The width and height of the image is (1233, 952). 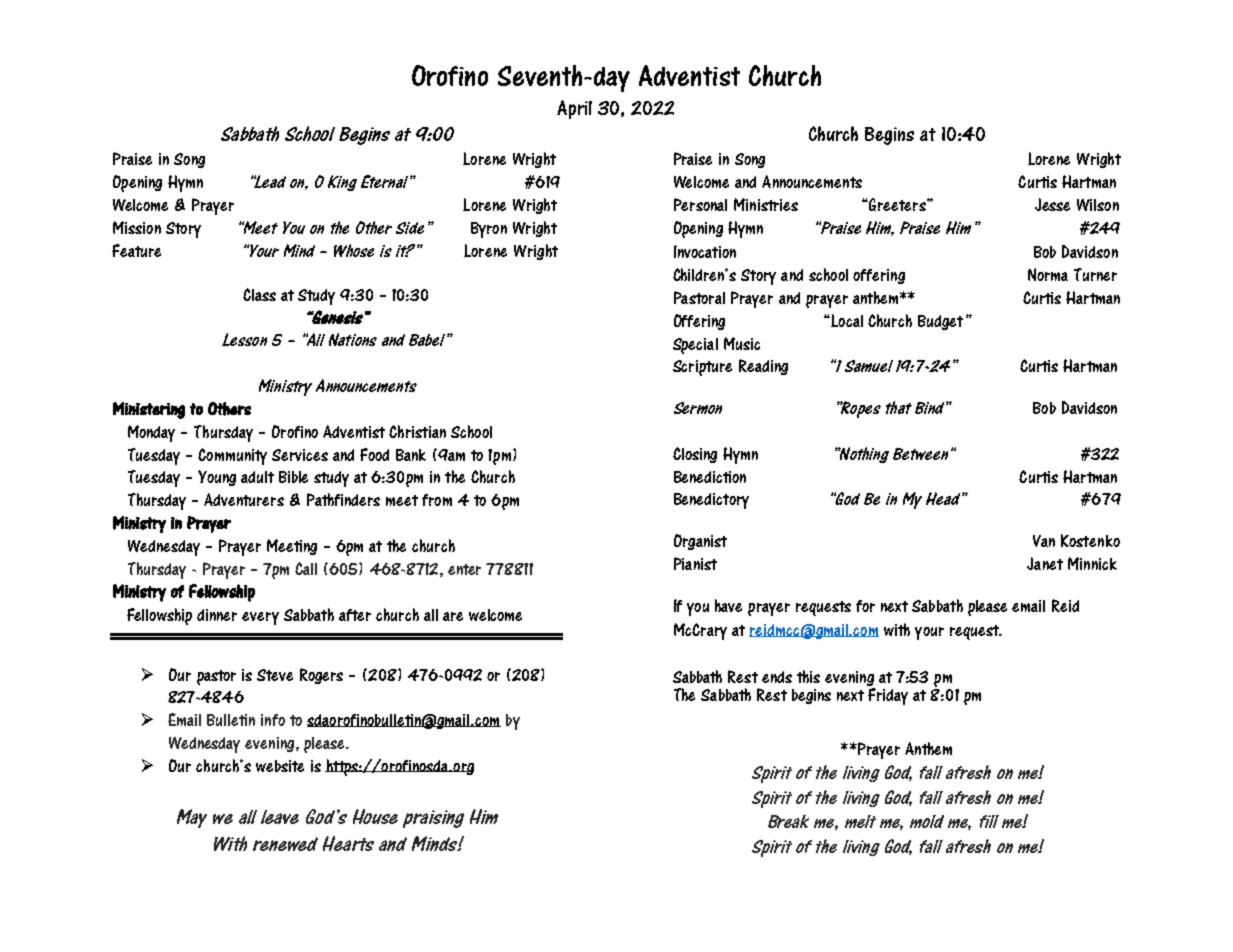 What do you see at coordinates (888, 696) in the image?
I see `Friday` at bounding box center [888, 696].
